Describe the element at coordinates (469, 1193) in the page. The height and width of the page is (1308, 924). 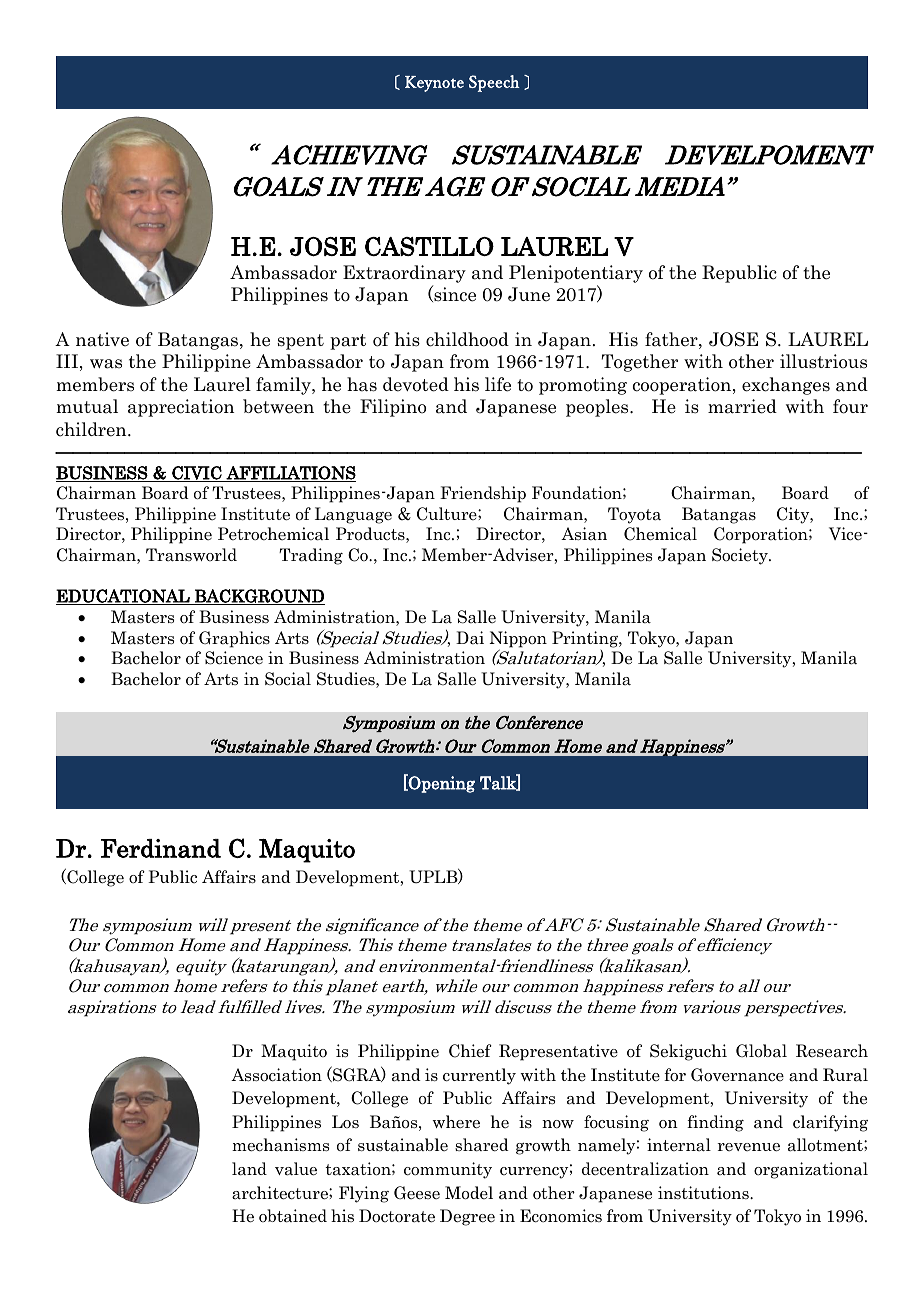
I see `Model` at that location.
